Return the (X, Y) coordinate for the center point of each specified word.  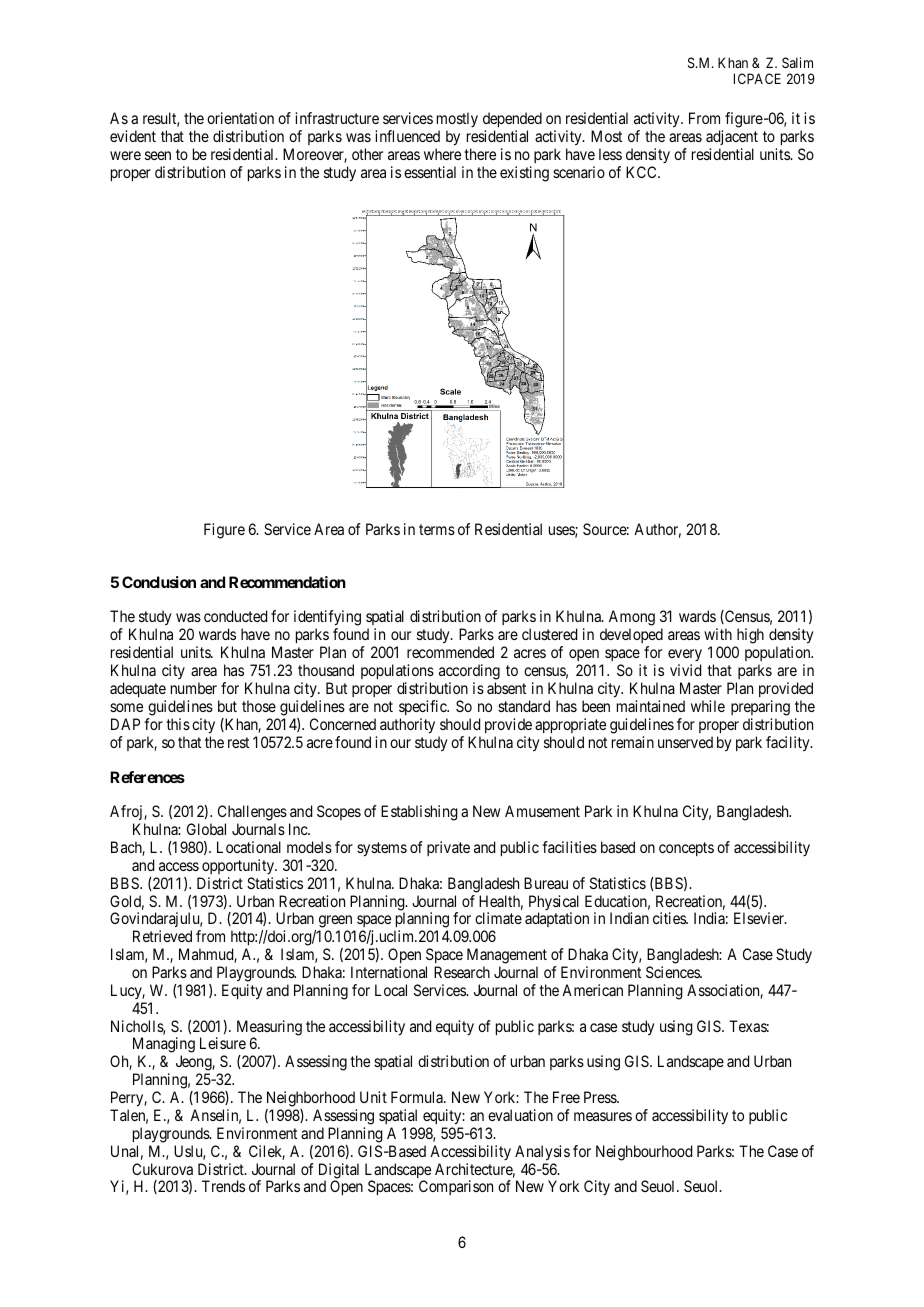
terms (437, 529)
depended (512, 119)
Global (206, 829)
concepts (686, 849)
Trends (223, 1186)
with (718, 634)
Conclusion (159, 582)
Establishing (419, 813)
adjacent (732, 137)
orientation (240, 118)
